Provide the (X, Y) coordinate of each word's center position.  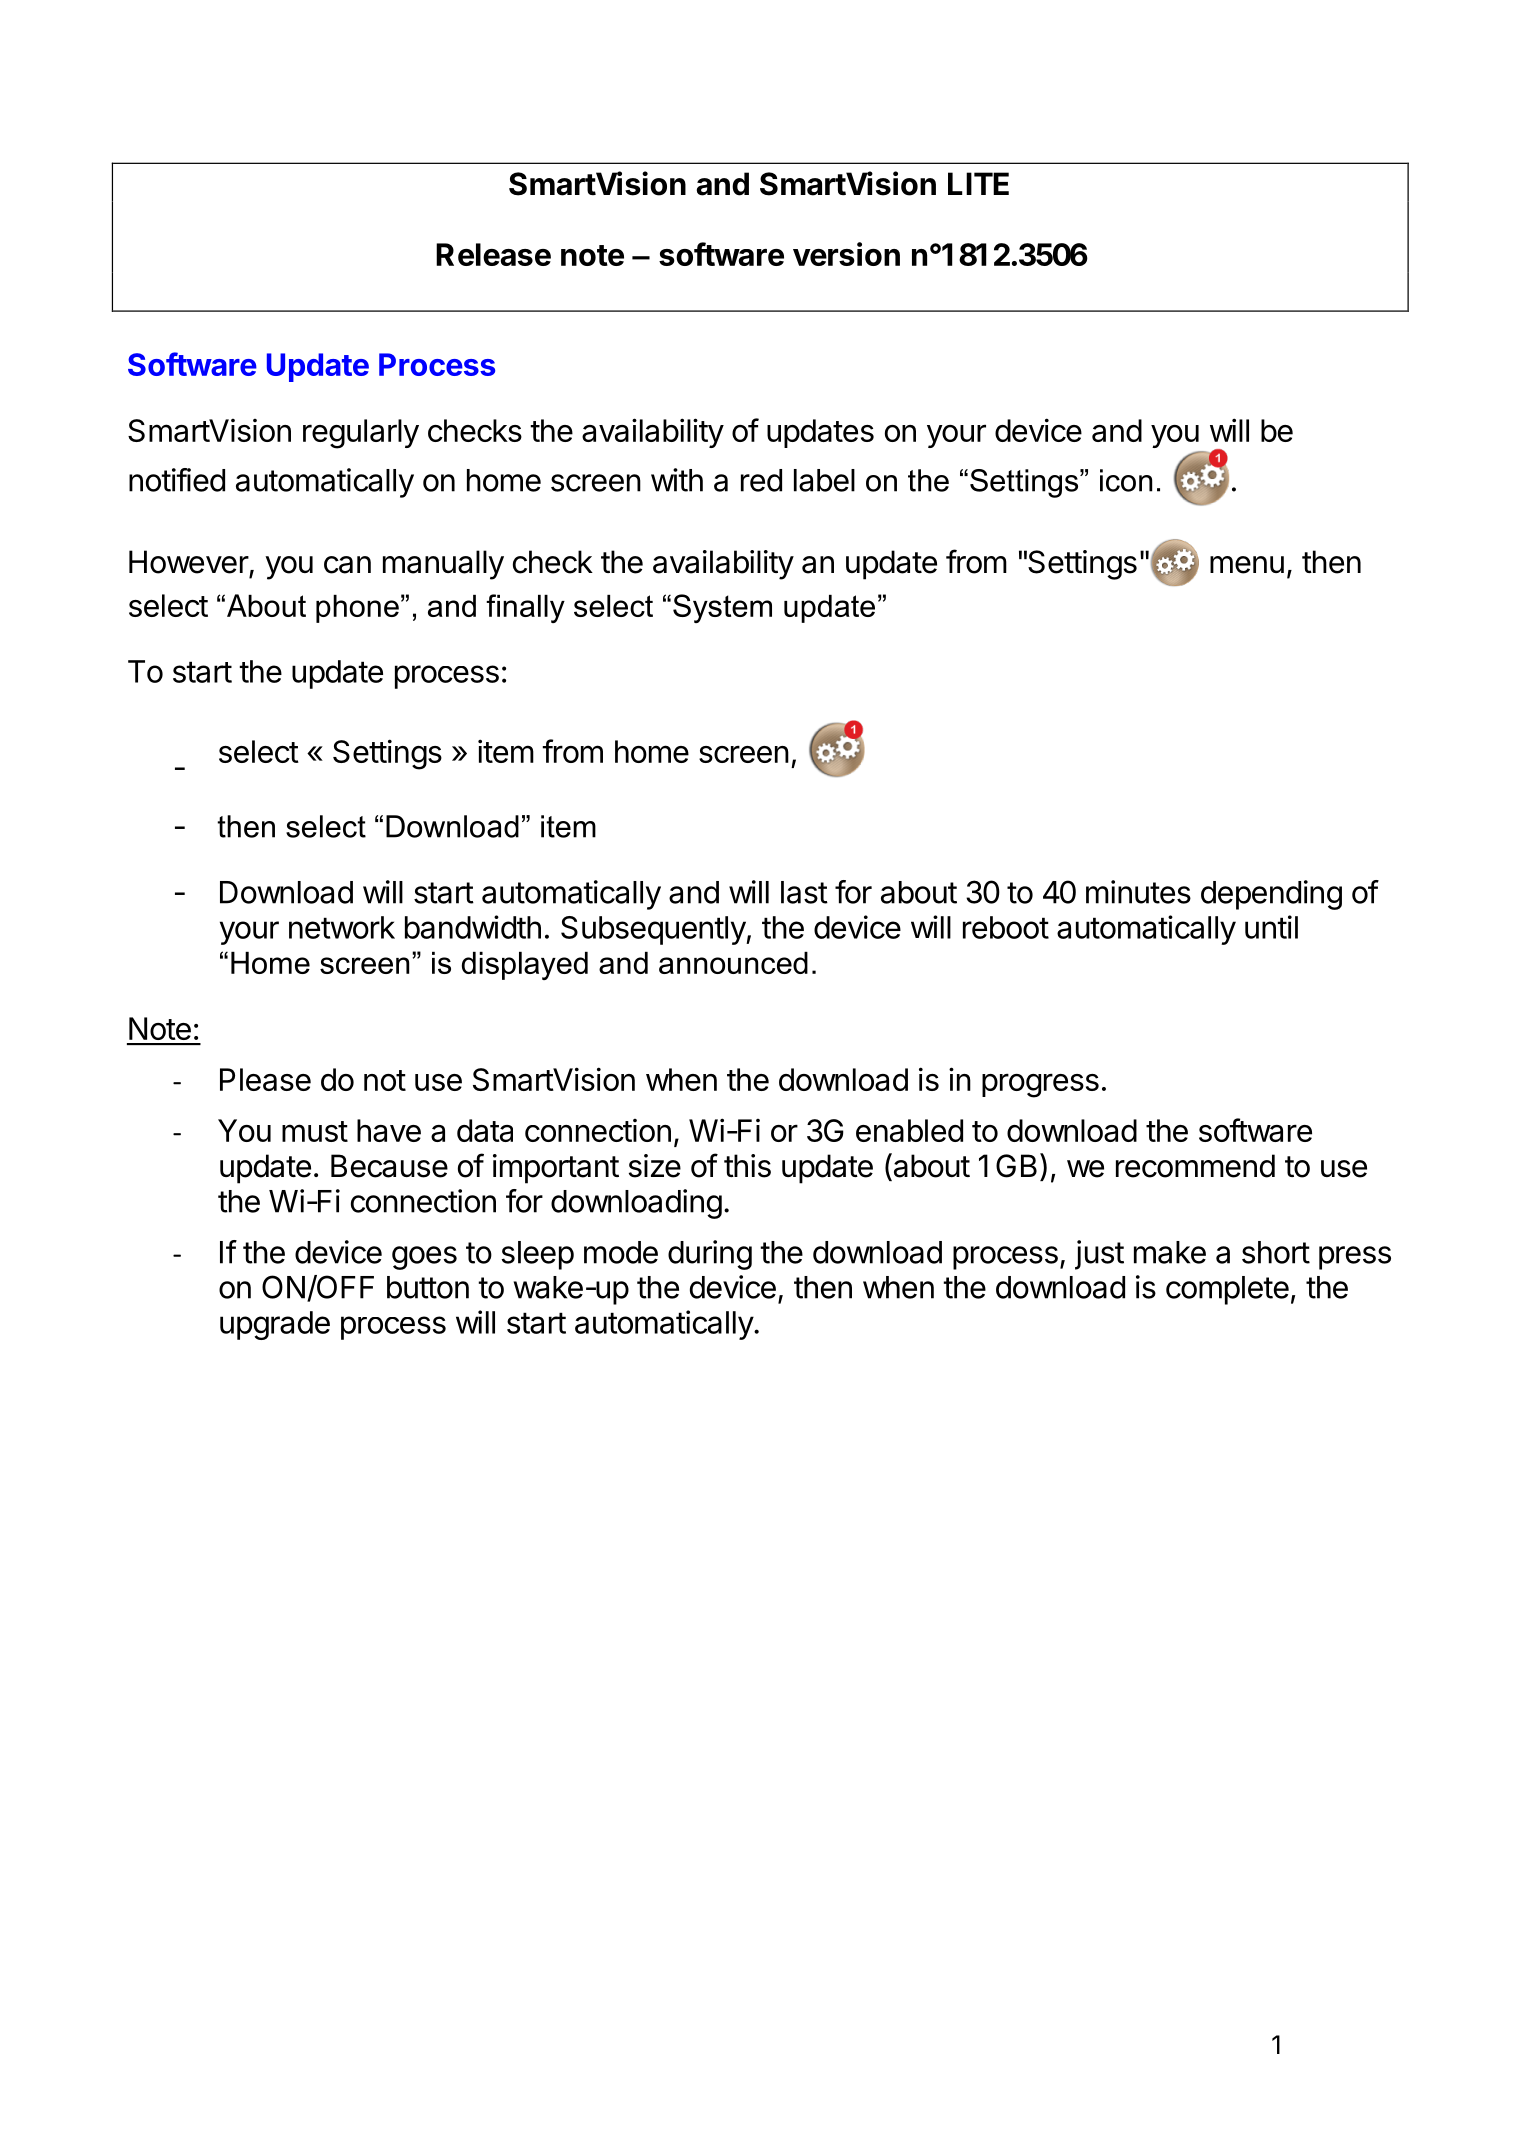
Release (493, 254)
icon (1126, 480)
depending (1271, 895)
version (846, 254)
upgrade (275, 1325)
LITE (978, 183)
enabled (909, 1130)
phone (357, 609)
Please (265, 1079)
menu (1247, 565)
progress (1040, 1085)
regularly (361, 434)
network (342, 927)
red (761, 480)
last (804, 892)
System (722, 608)
